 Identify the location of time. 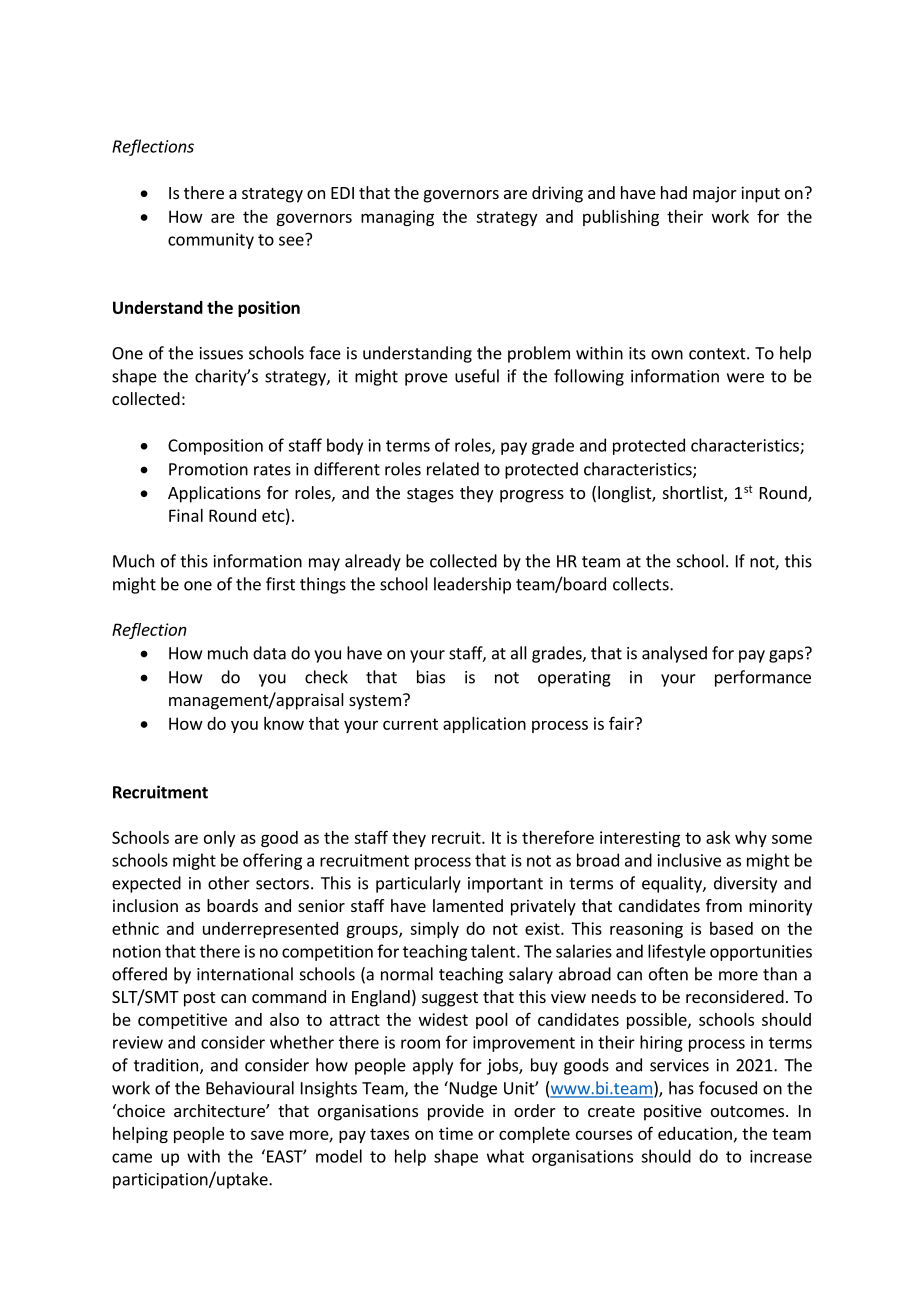
(456, 1133).
